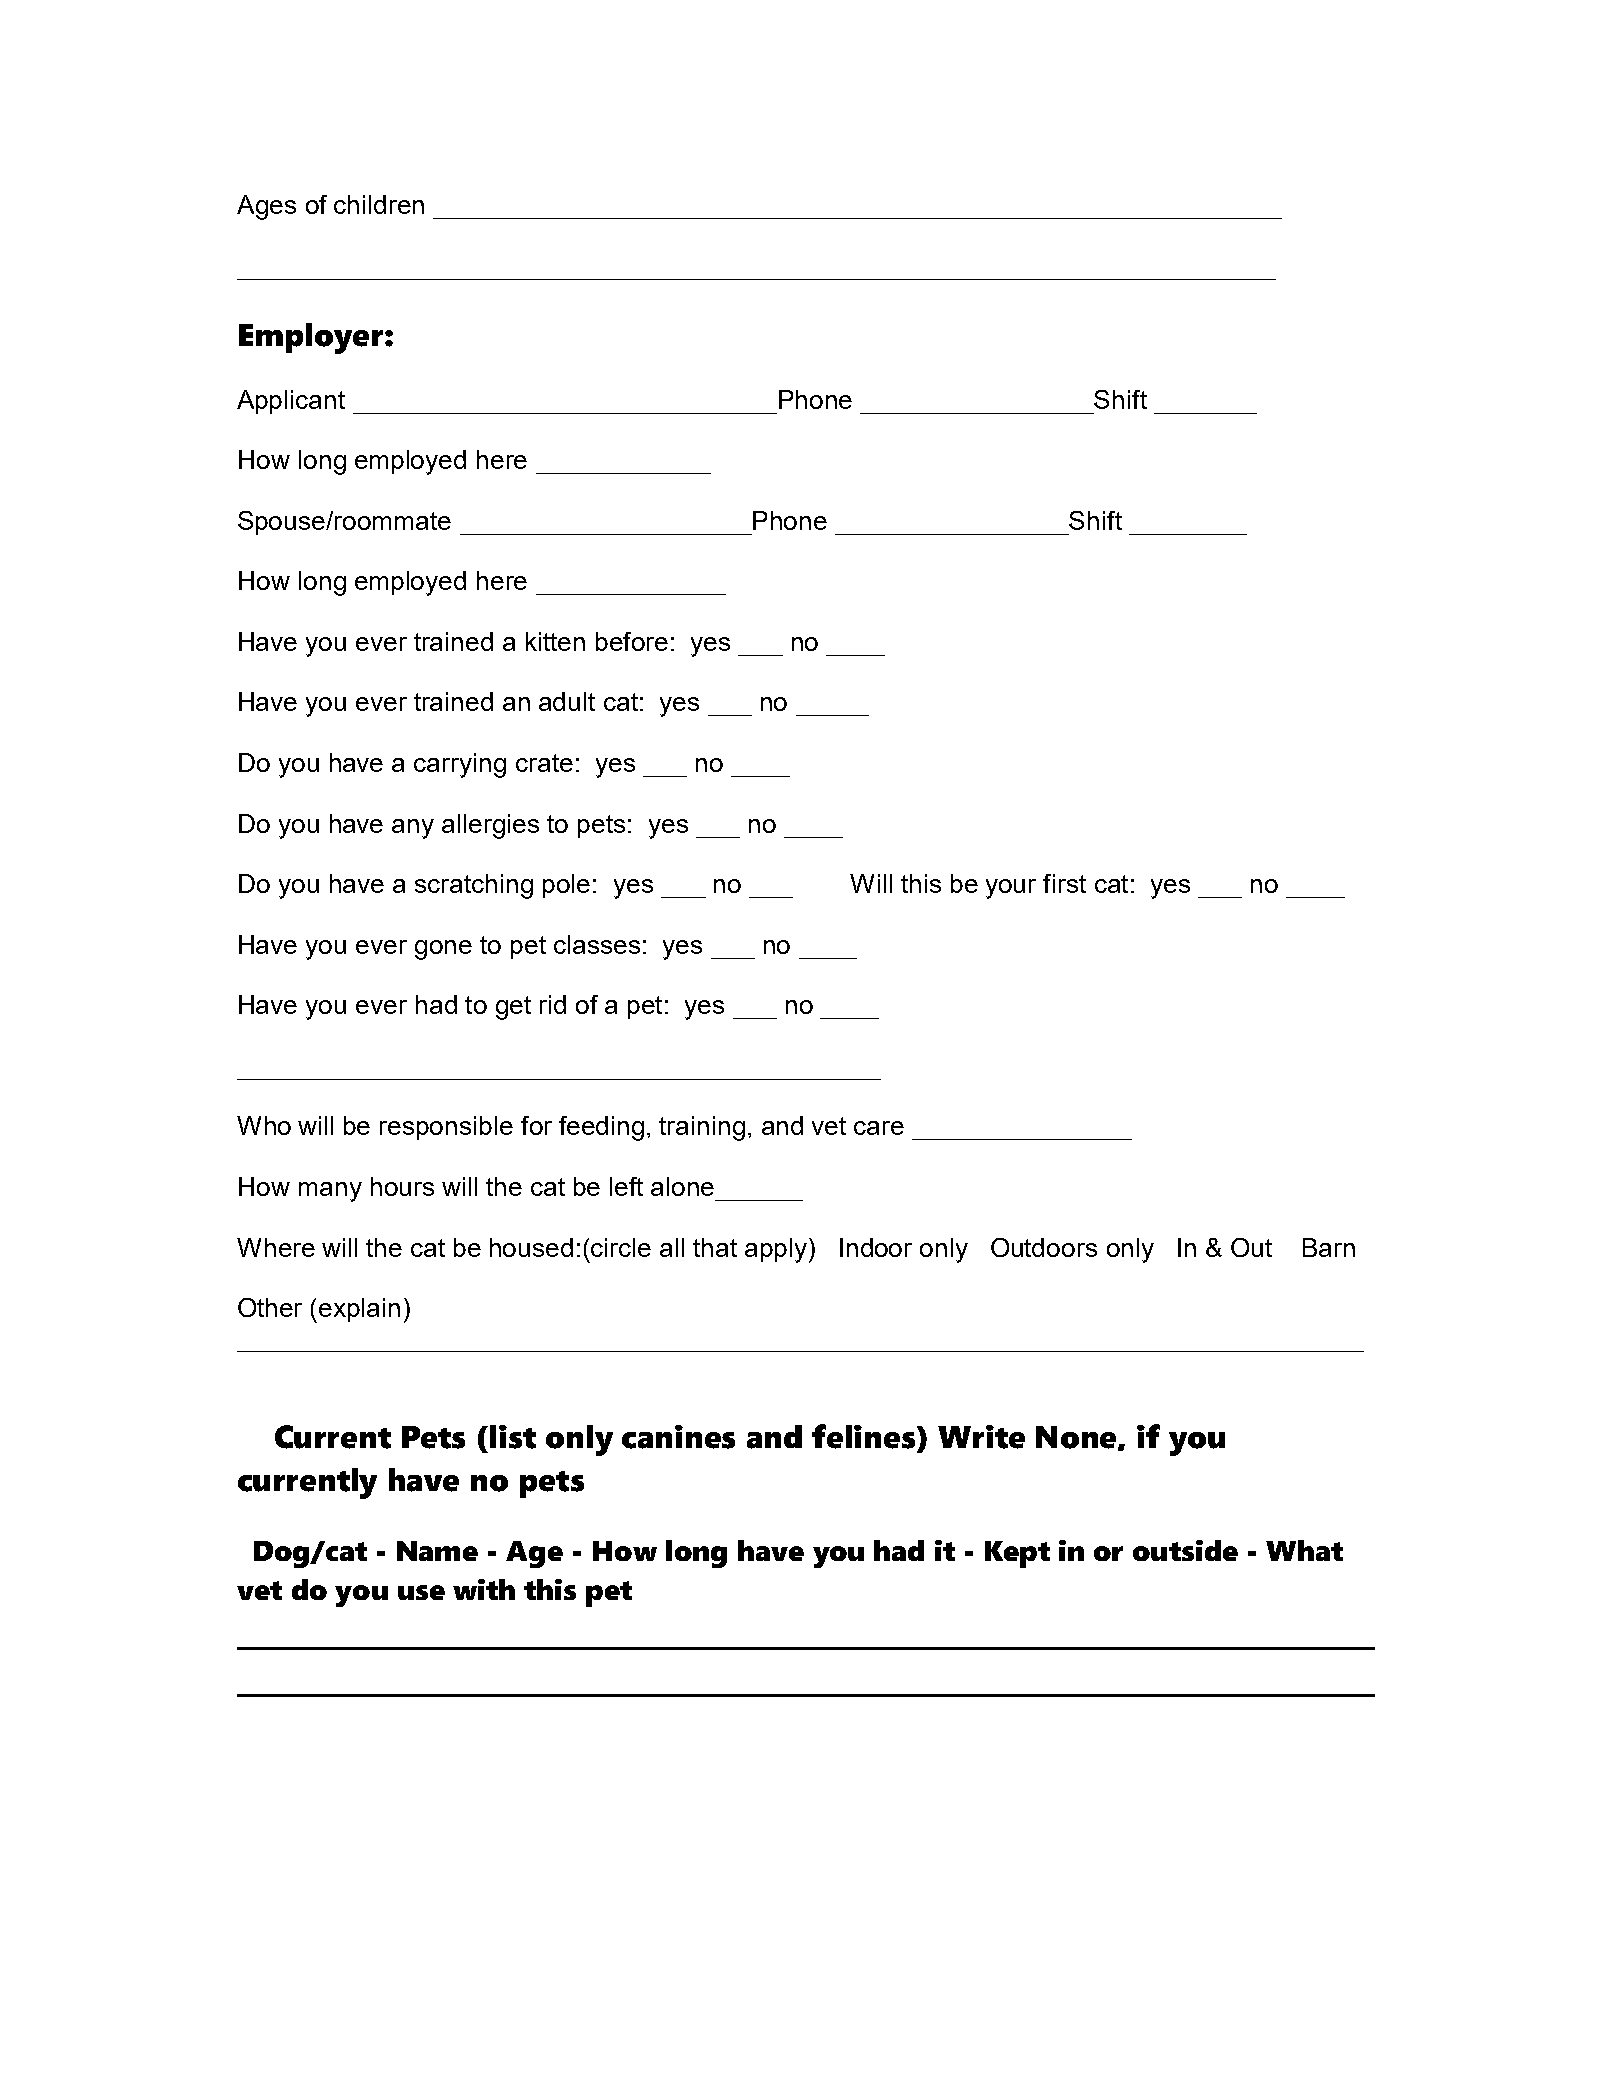 This screenshot has height=2086, width=1612. I want to click on outside, so click(1185, 1550).
